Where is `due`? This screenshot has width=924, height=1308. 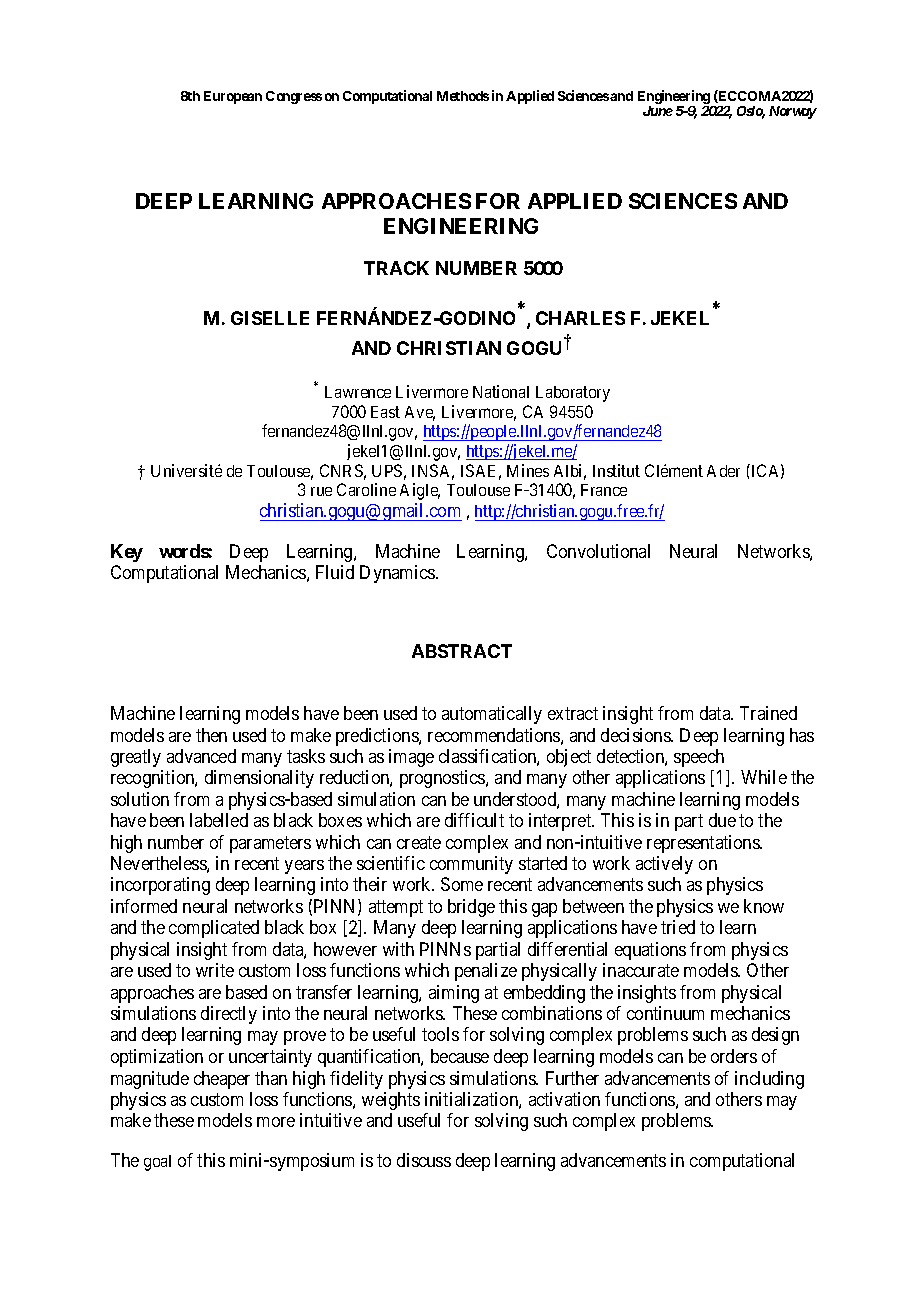
due is located at coordinates (722, 820).
